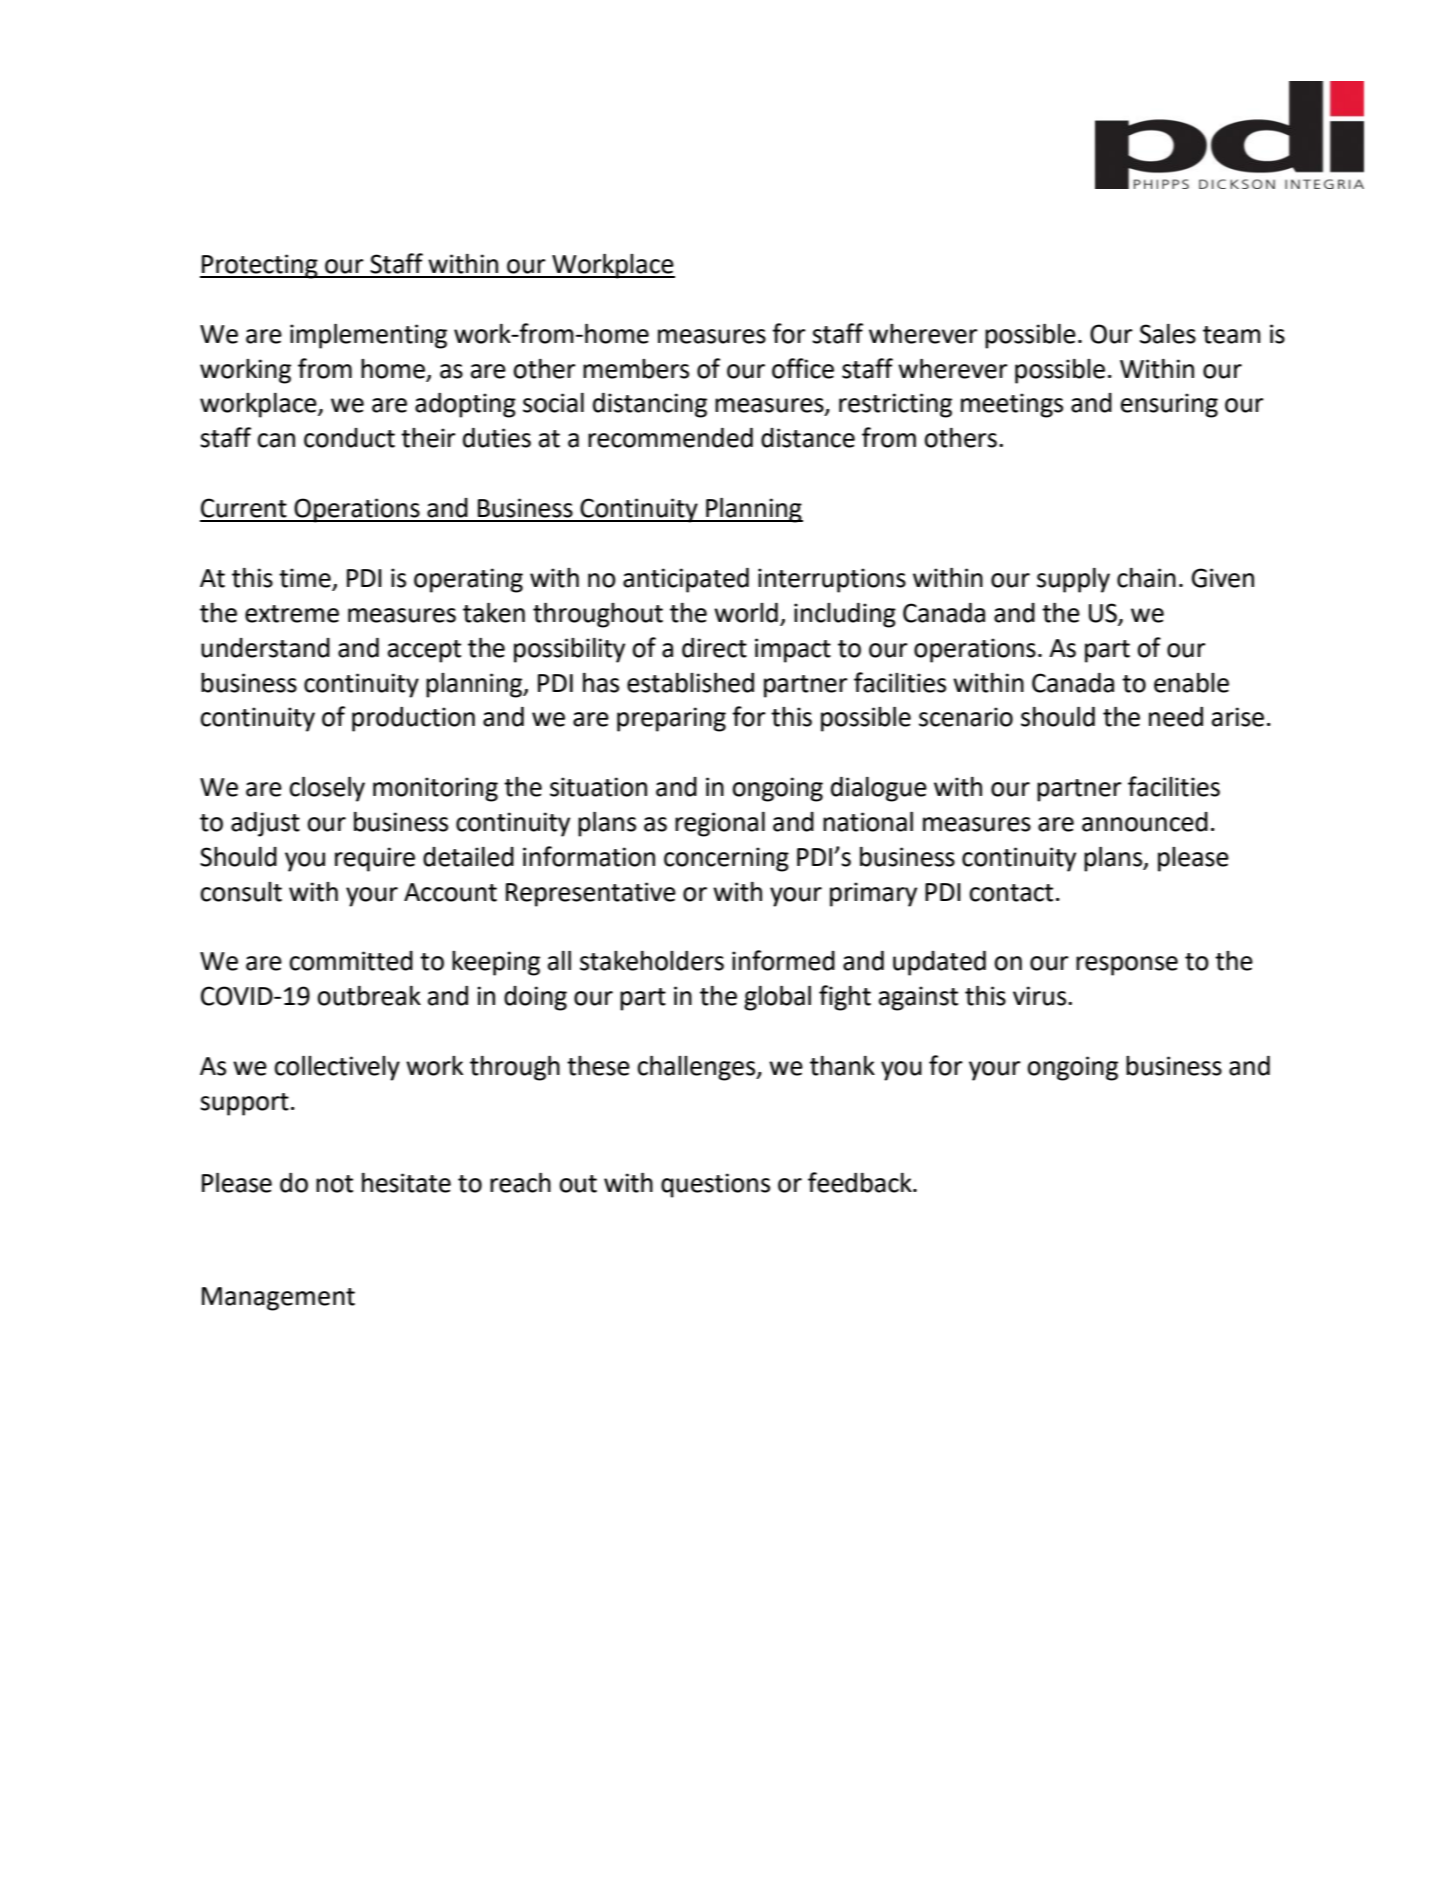 This screenshot has width=1456, height=1885. I want to click on announced, so click(1145, 822).
